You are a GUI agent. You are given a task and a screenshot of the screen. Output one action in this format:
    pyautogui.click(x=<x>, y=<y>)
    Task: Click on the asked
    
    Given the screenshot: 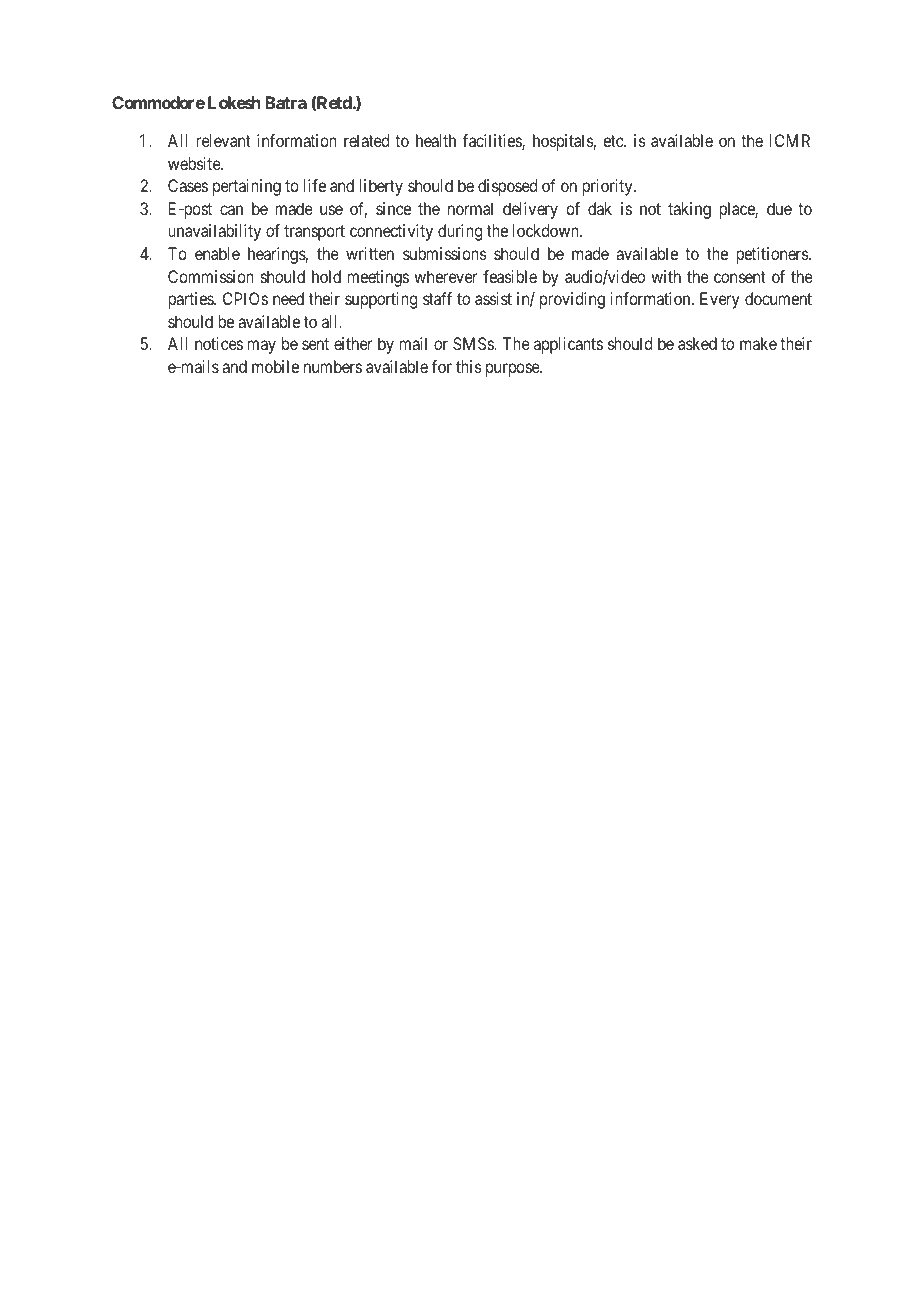 What is the action you would take?
    pyautogui.click(x=697, y=343)
